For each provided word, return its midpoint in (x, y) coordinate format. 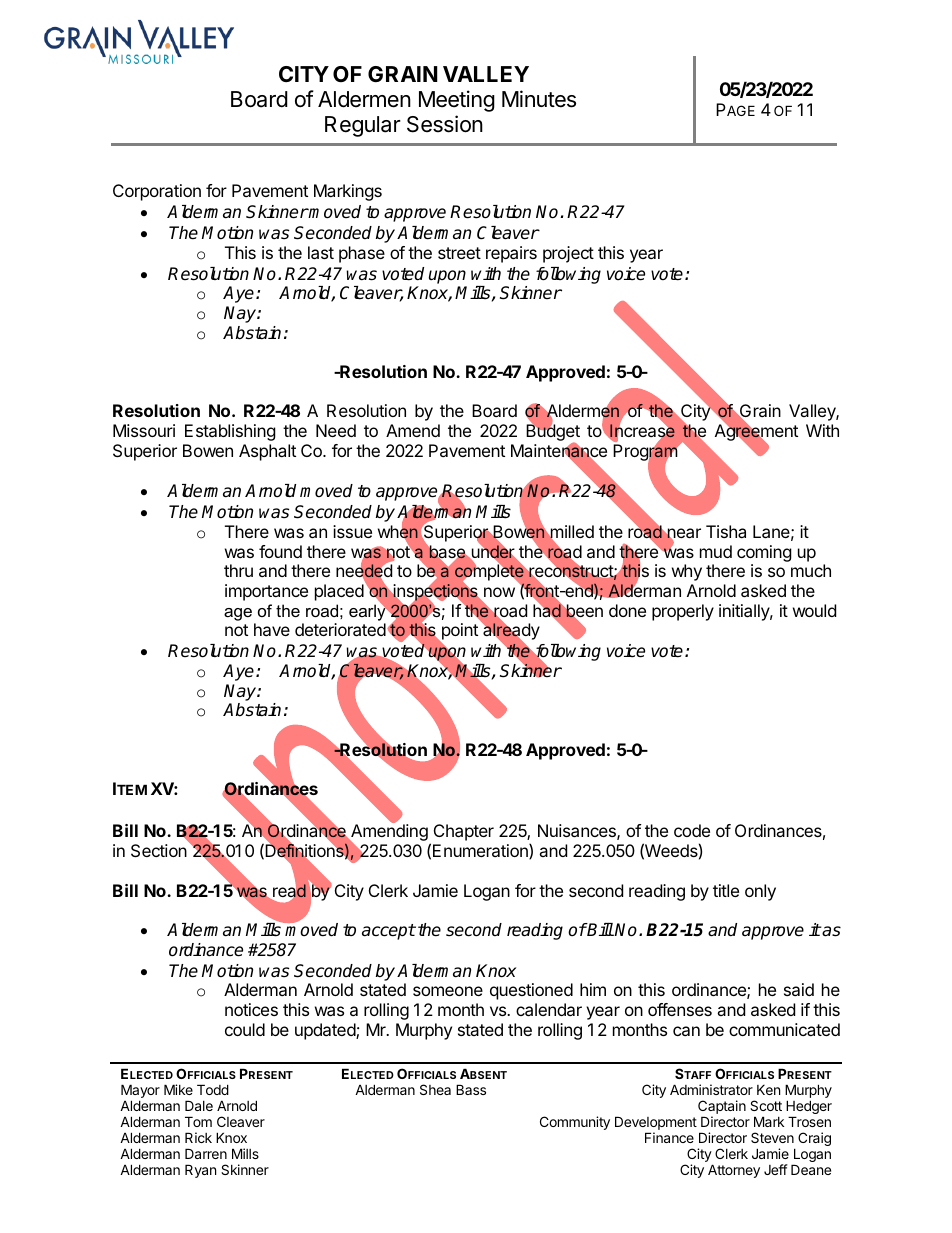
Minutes (539, 99)
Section (159, 850)
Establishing (230, 432)
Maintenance (559, 451)
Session (445, 124)
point (458, 633)
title (726, 890)
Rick (198, 1137)
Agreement (756, 433)
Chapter (464, 832)
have (272, 629)
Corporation (157, 192)
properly (683, 612)
